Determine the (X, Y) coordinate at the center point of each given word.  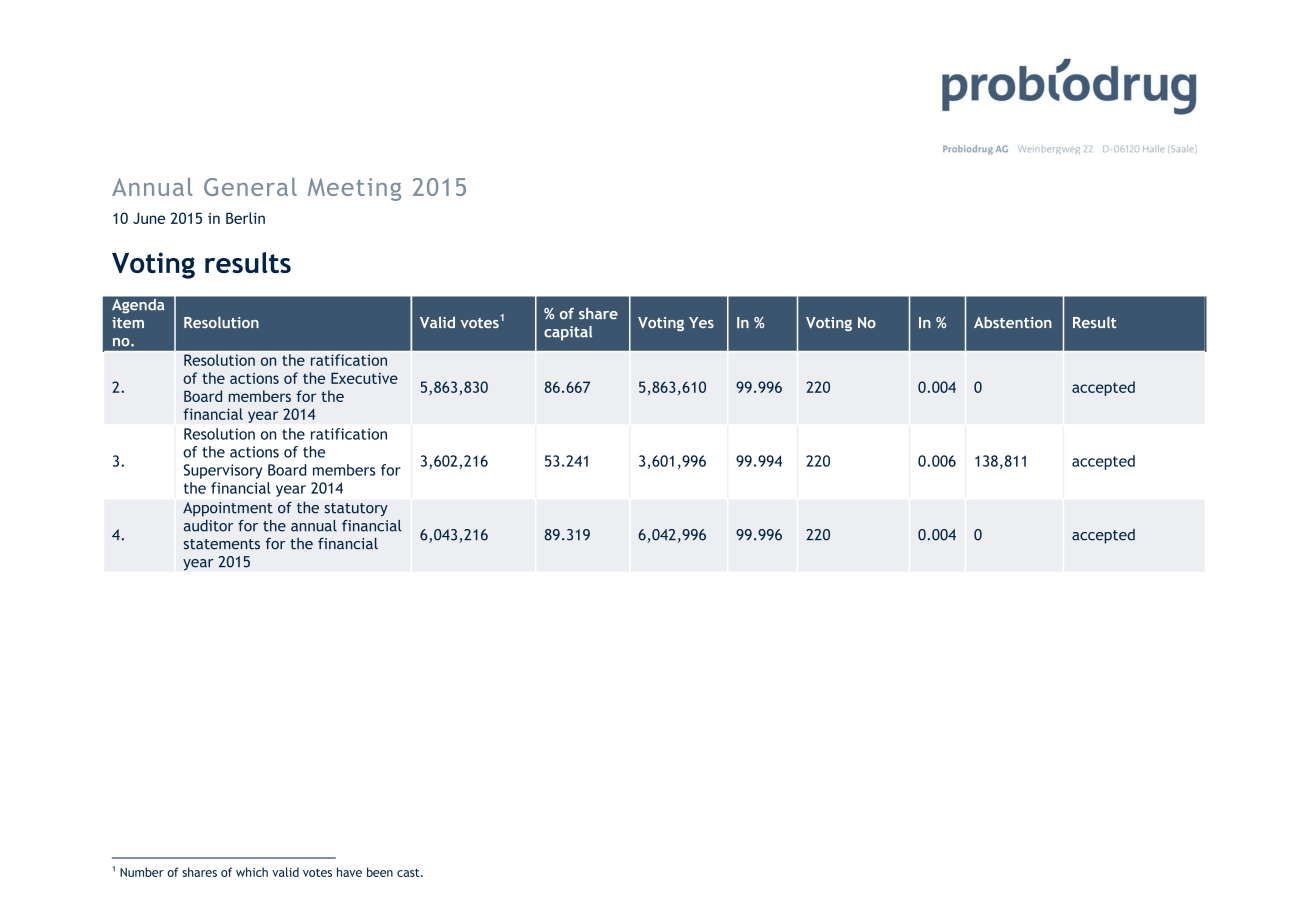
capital (568, 333)
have (349, 872)
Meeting (354, 189)
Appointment (228, 509)
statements (222, 544)
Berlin (245, 218)
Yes (701, 322)
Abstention (1013, 322)
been (380, 872)
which (252, 872)
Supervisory (223, 471)
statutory (356, 510)
